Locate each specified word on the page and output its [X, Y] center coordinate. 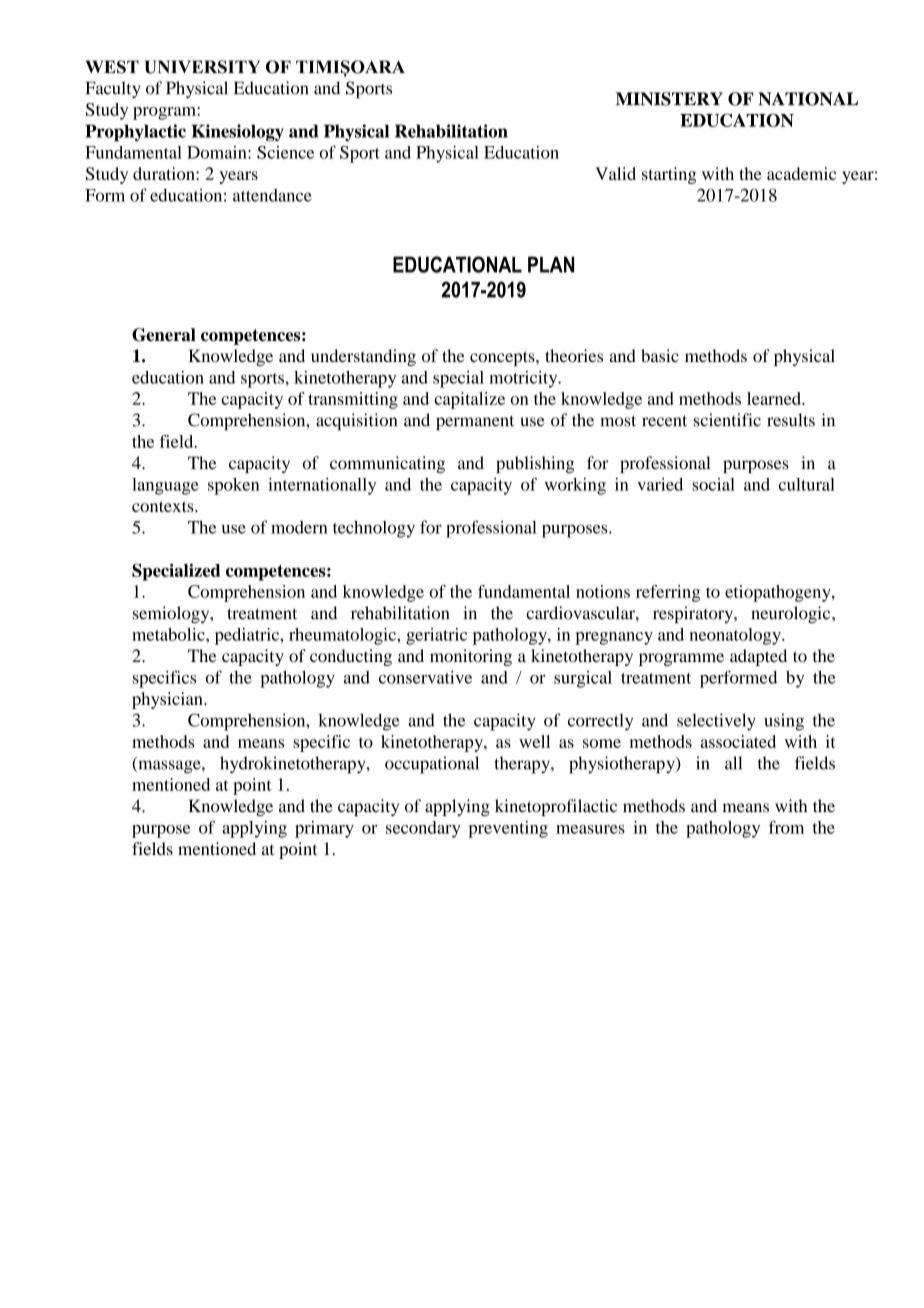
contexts [164, 506]
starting [669, 175]
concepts [503, 358]
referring [668, 593]
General [164, 335]
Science [285, 152]
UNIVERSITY [202, 67]
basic [660, 356]
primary [324, 829]
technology [374, 529]
